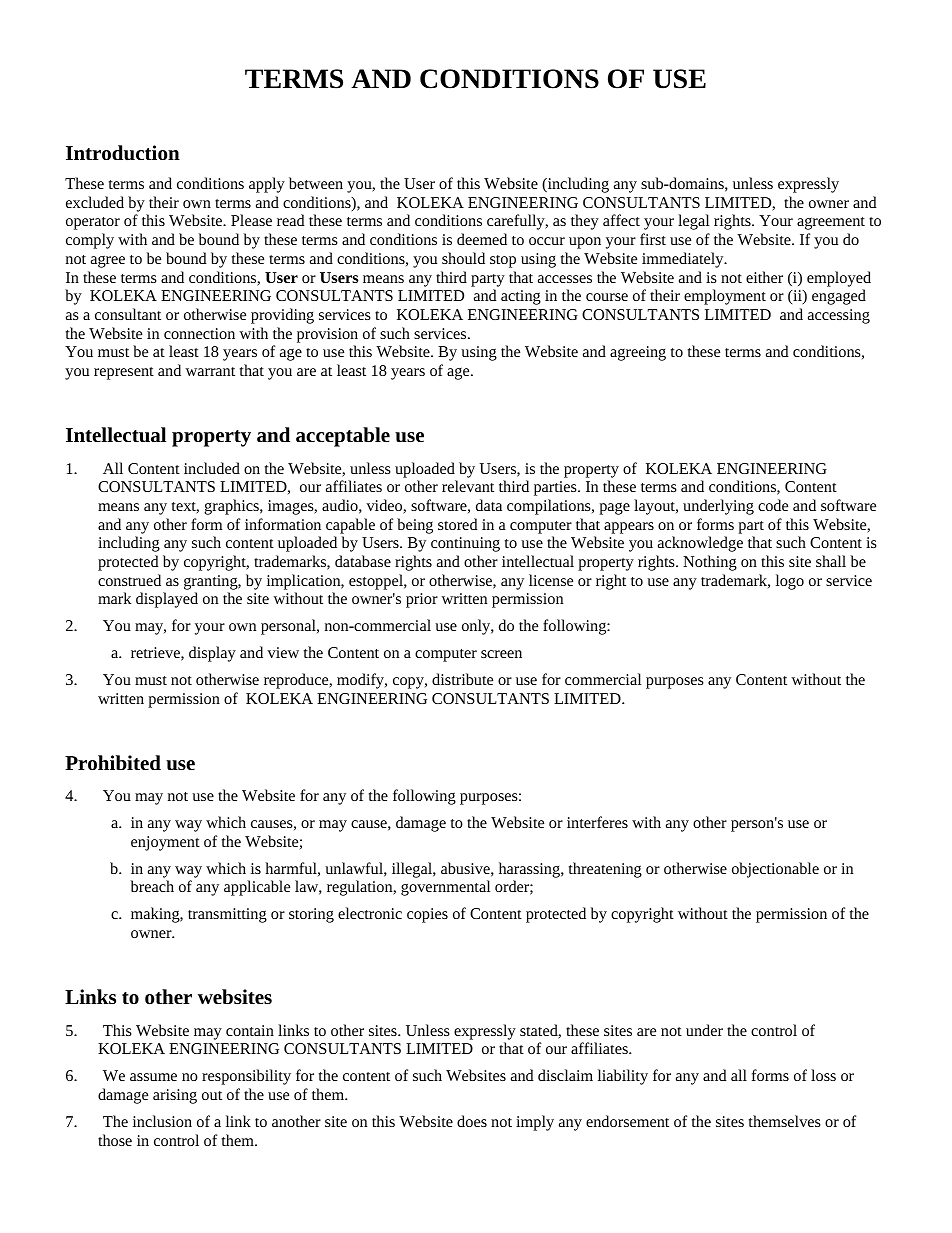 The image size is (952, 1233). I want to click on Introduction, so click(123, 153).
